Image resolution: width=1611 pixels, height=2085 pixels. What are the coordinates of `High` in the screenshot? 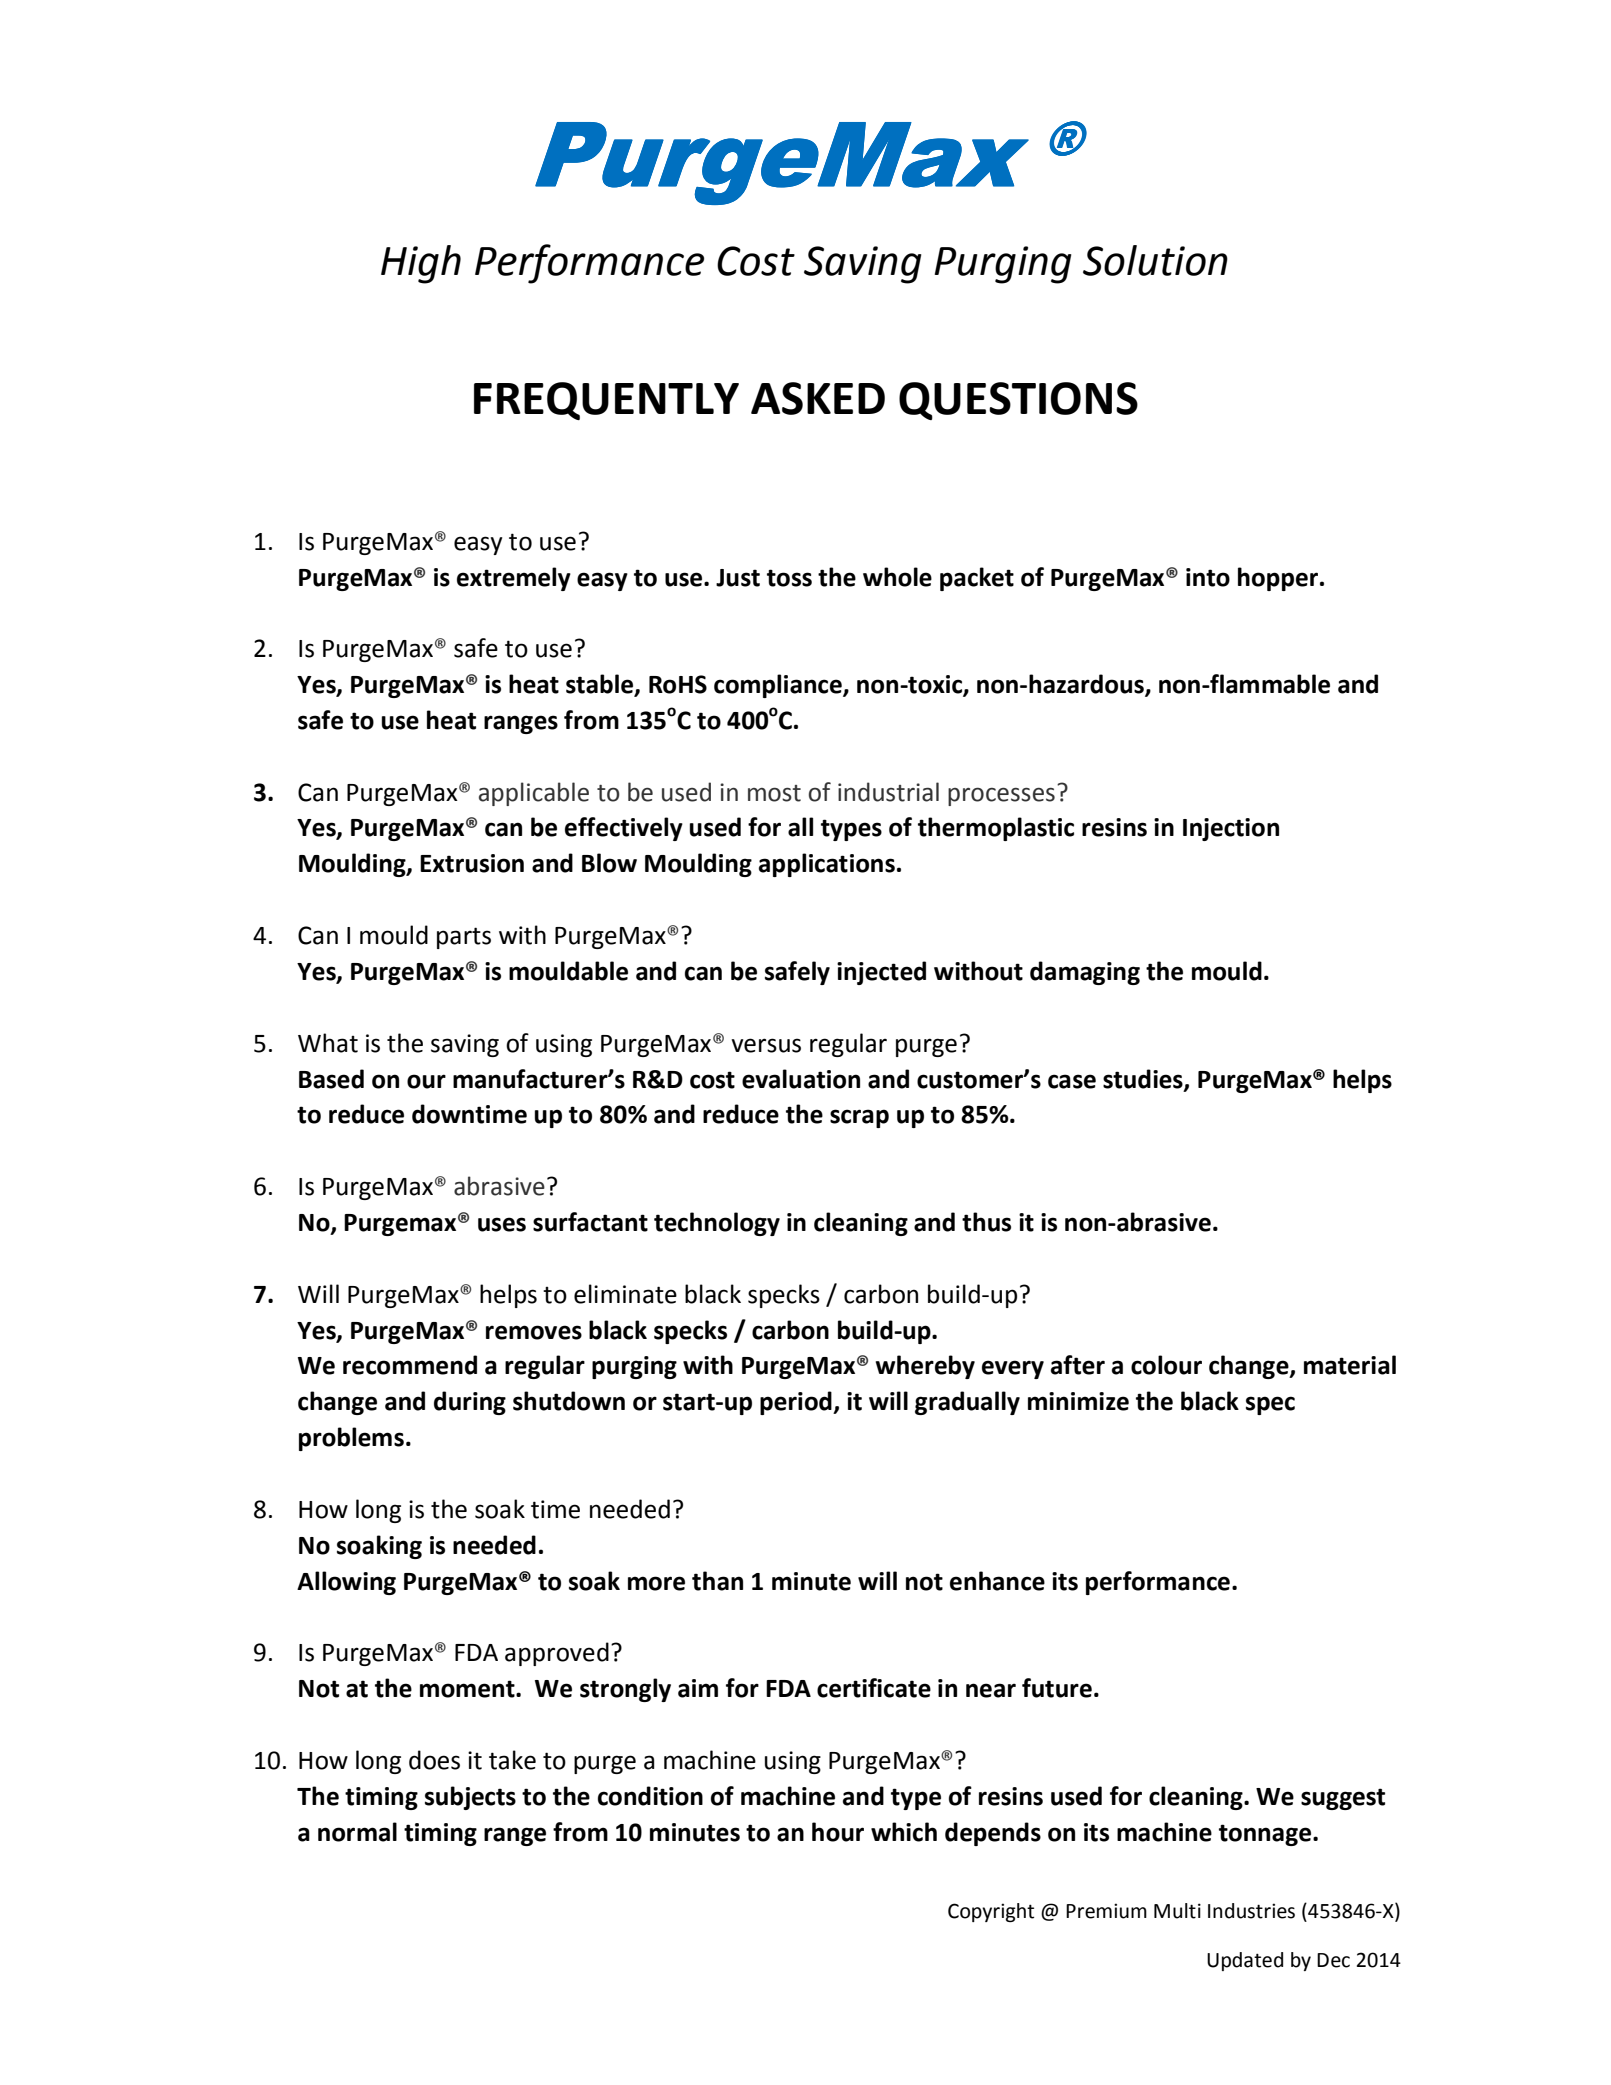 It's located at (421, 264).
